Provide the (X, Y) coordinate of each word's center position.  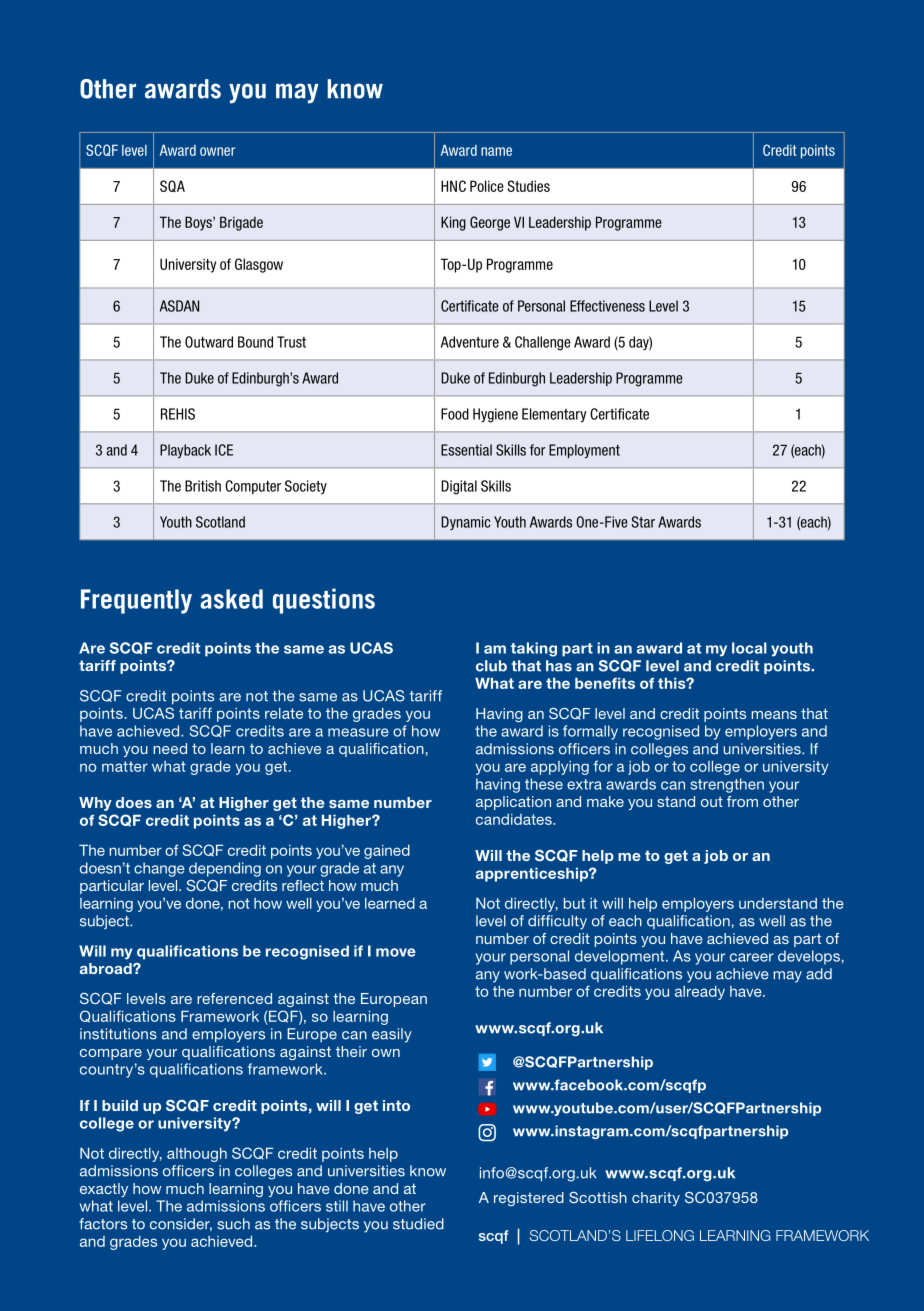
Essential (466, 450)
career (752, 957)
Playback (185, 451)
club (491, 666)
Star (643, 522)
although (197, 1154)
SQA (172, 186)
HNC (453, 186)
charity (656, 1199)
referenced (234, 998)
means (774, 715)
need (170, 748)
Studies (529, 186)
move (396, 952)
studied (418, 1224)
